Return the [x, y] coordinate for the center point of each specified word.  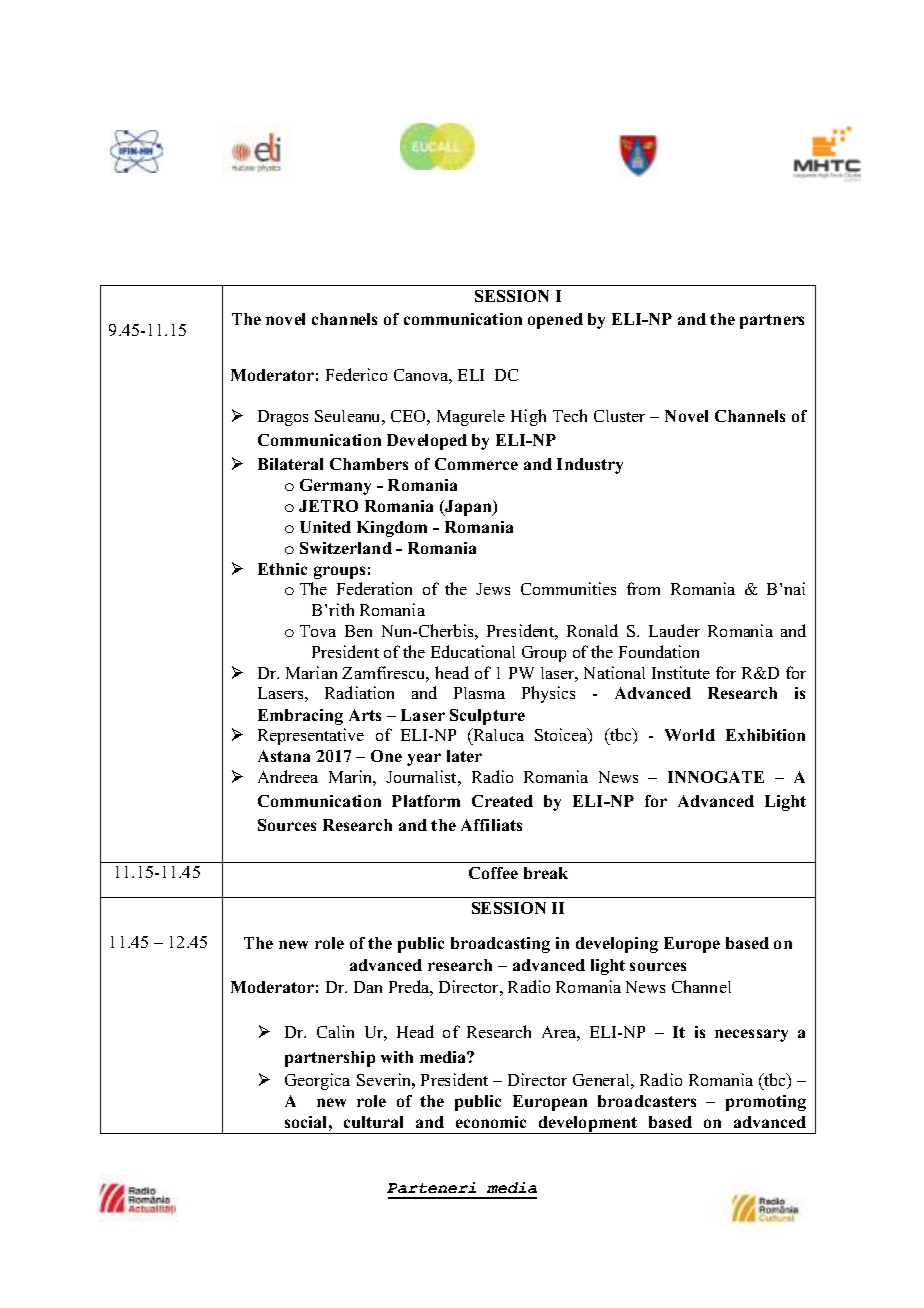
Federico [356, 374]
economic [491, 1122]
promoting [766, 1103]
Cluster [619, 416]
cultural [373, 1122]
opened [555, 321]
